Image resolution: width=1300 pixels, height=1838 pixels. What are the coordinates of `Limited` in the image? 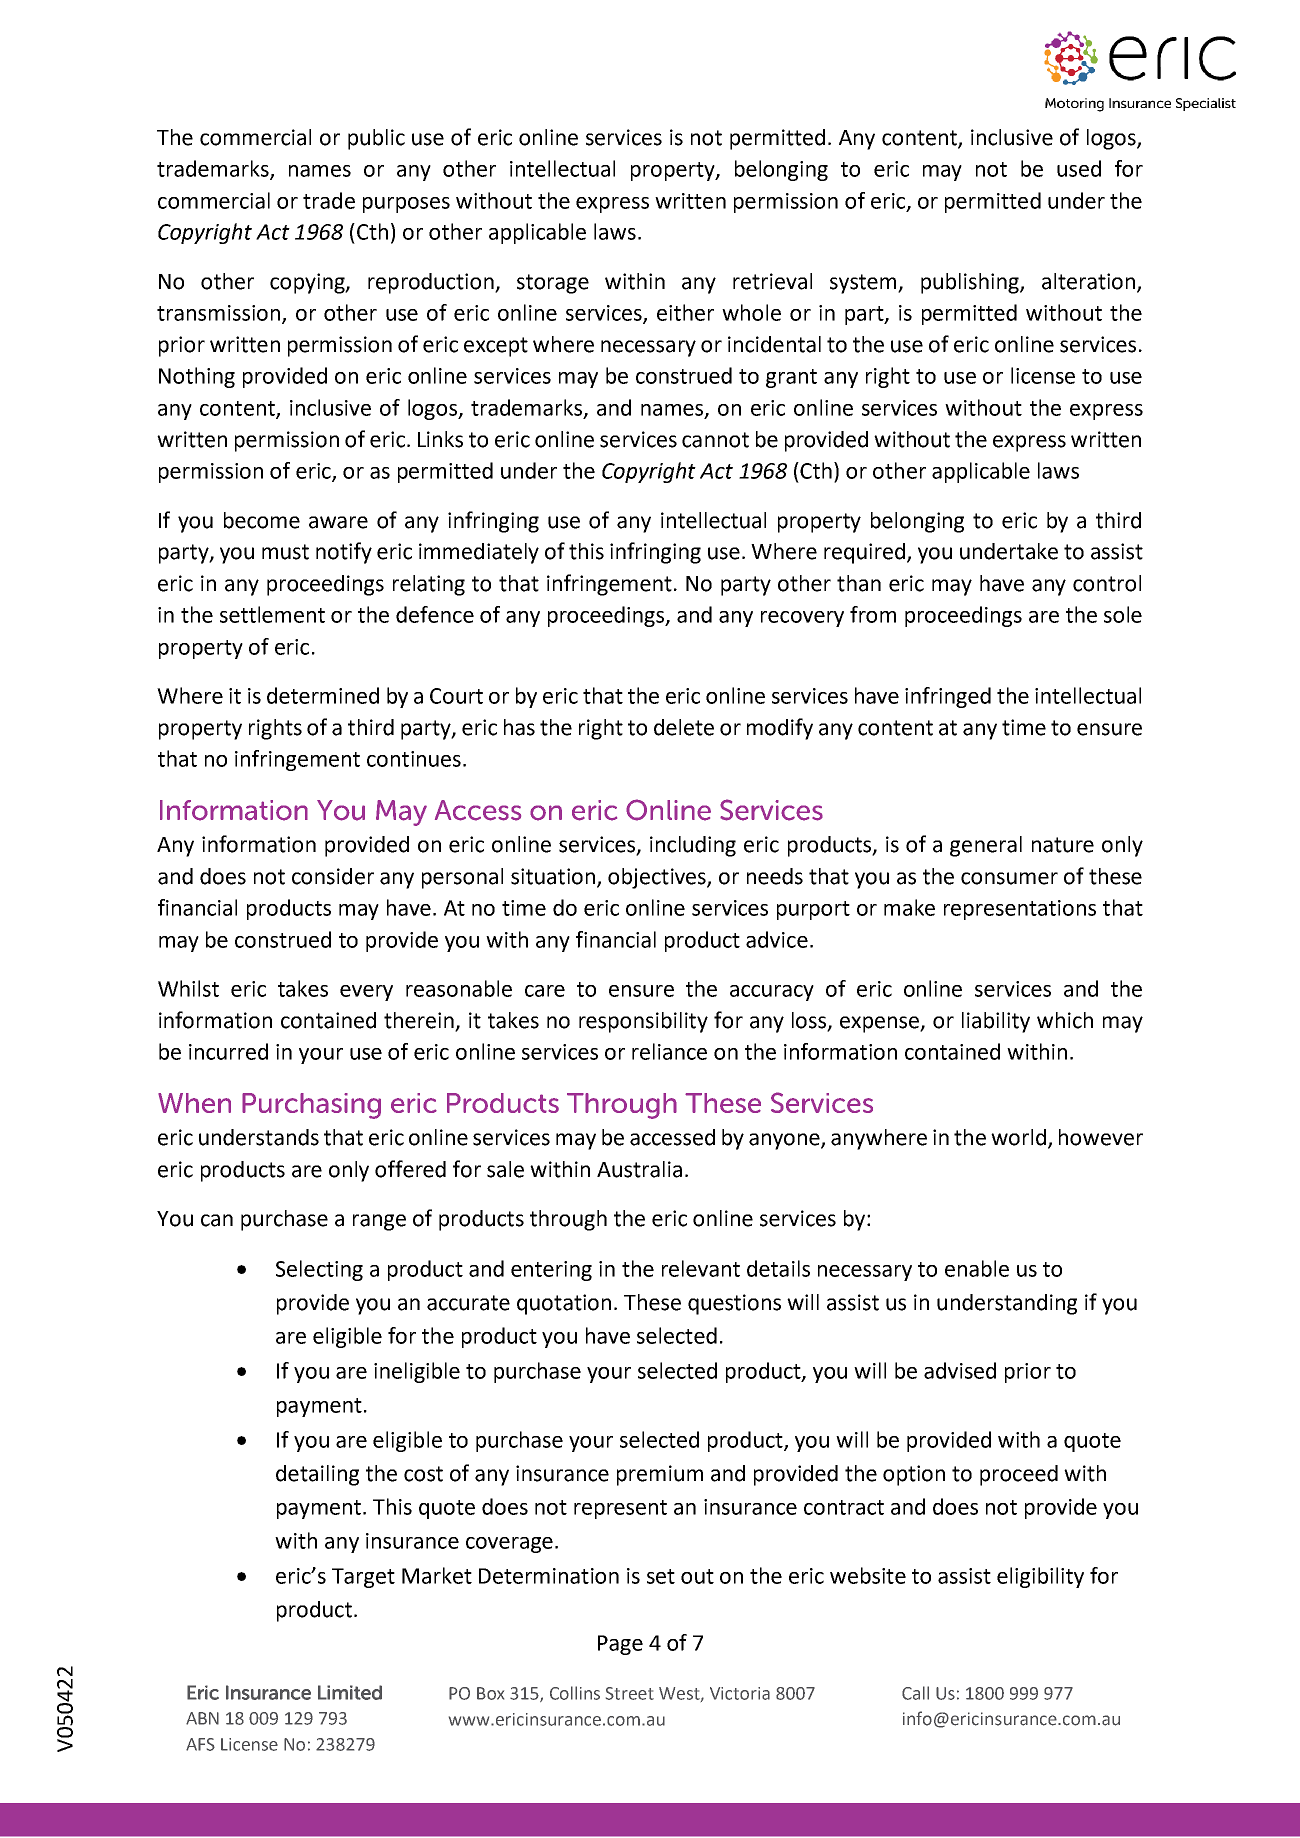 It's located at (350, 1692).
